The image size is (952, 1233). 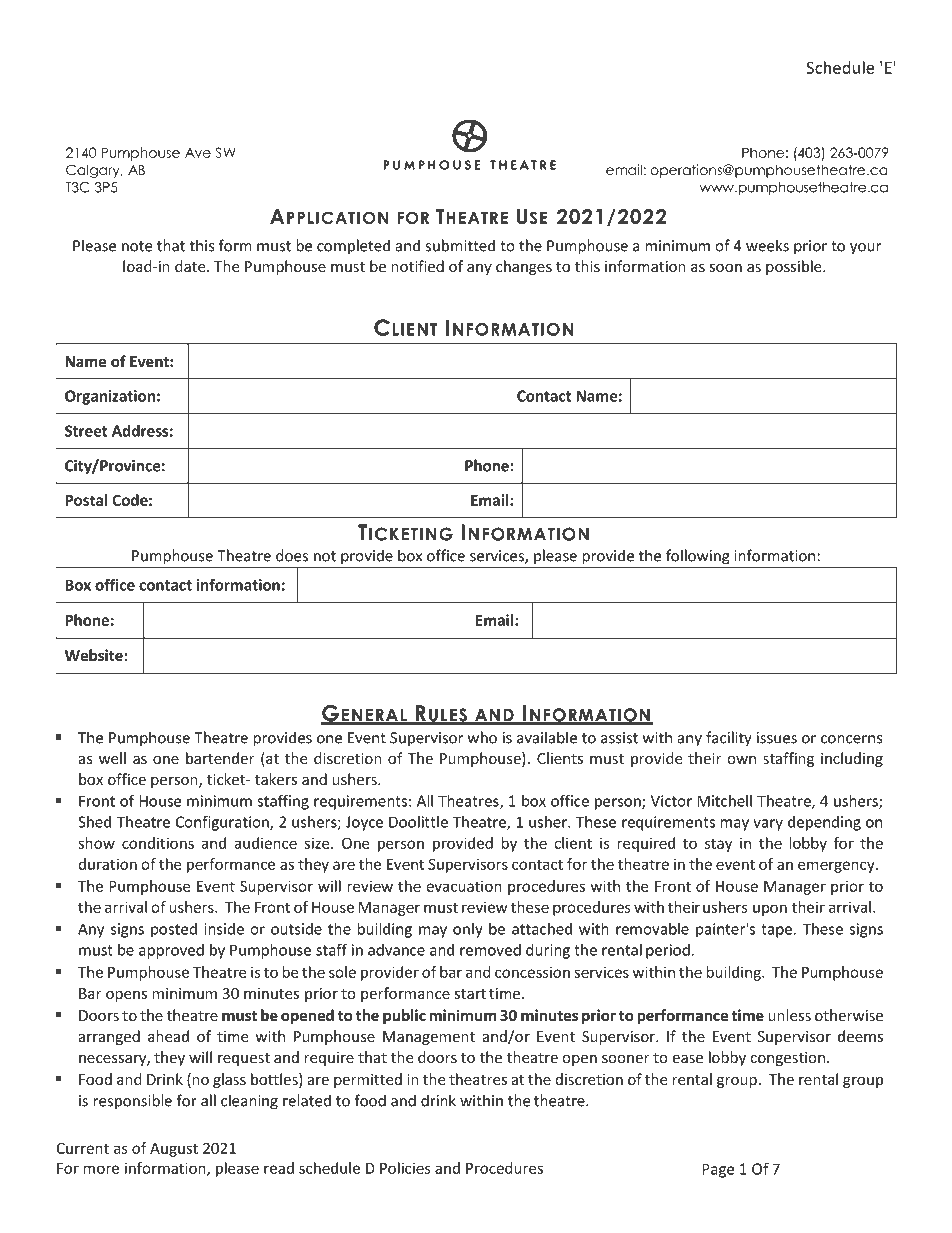 I want to click on Website, so click(x=94, y=655).
